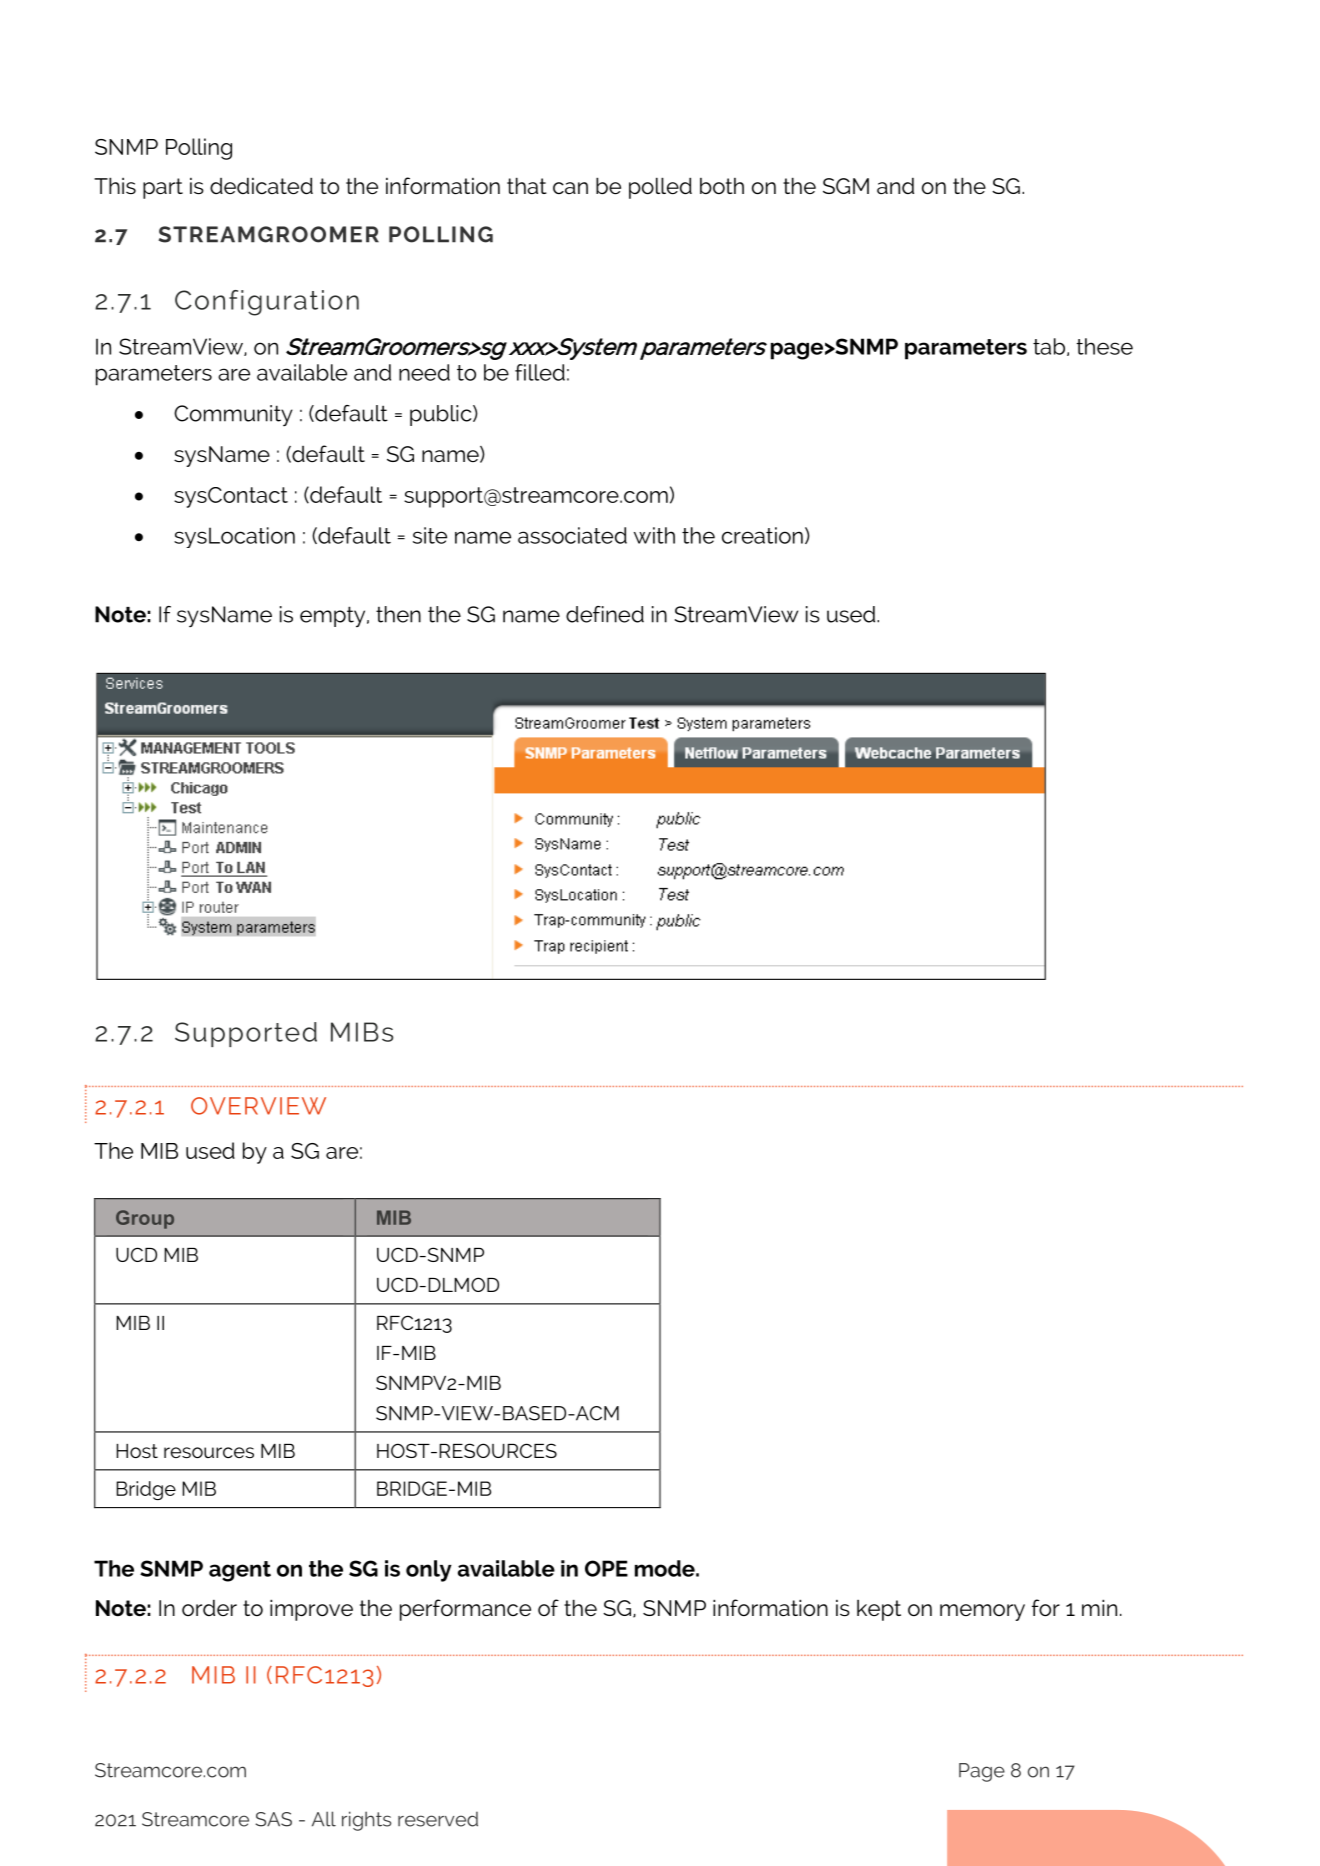 The image size is (1320, 1866). What do you see at coordinates (398, 614) in the page?
I see `then` at bounding box center [398, 614].
